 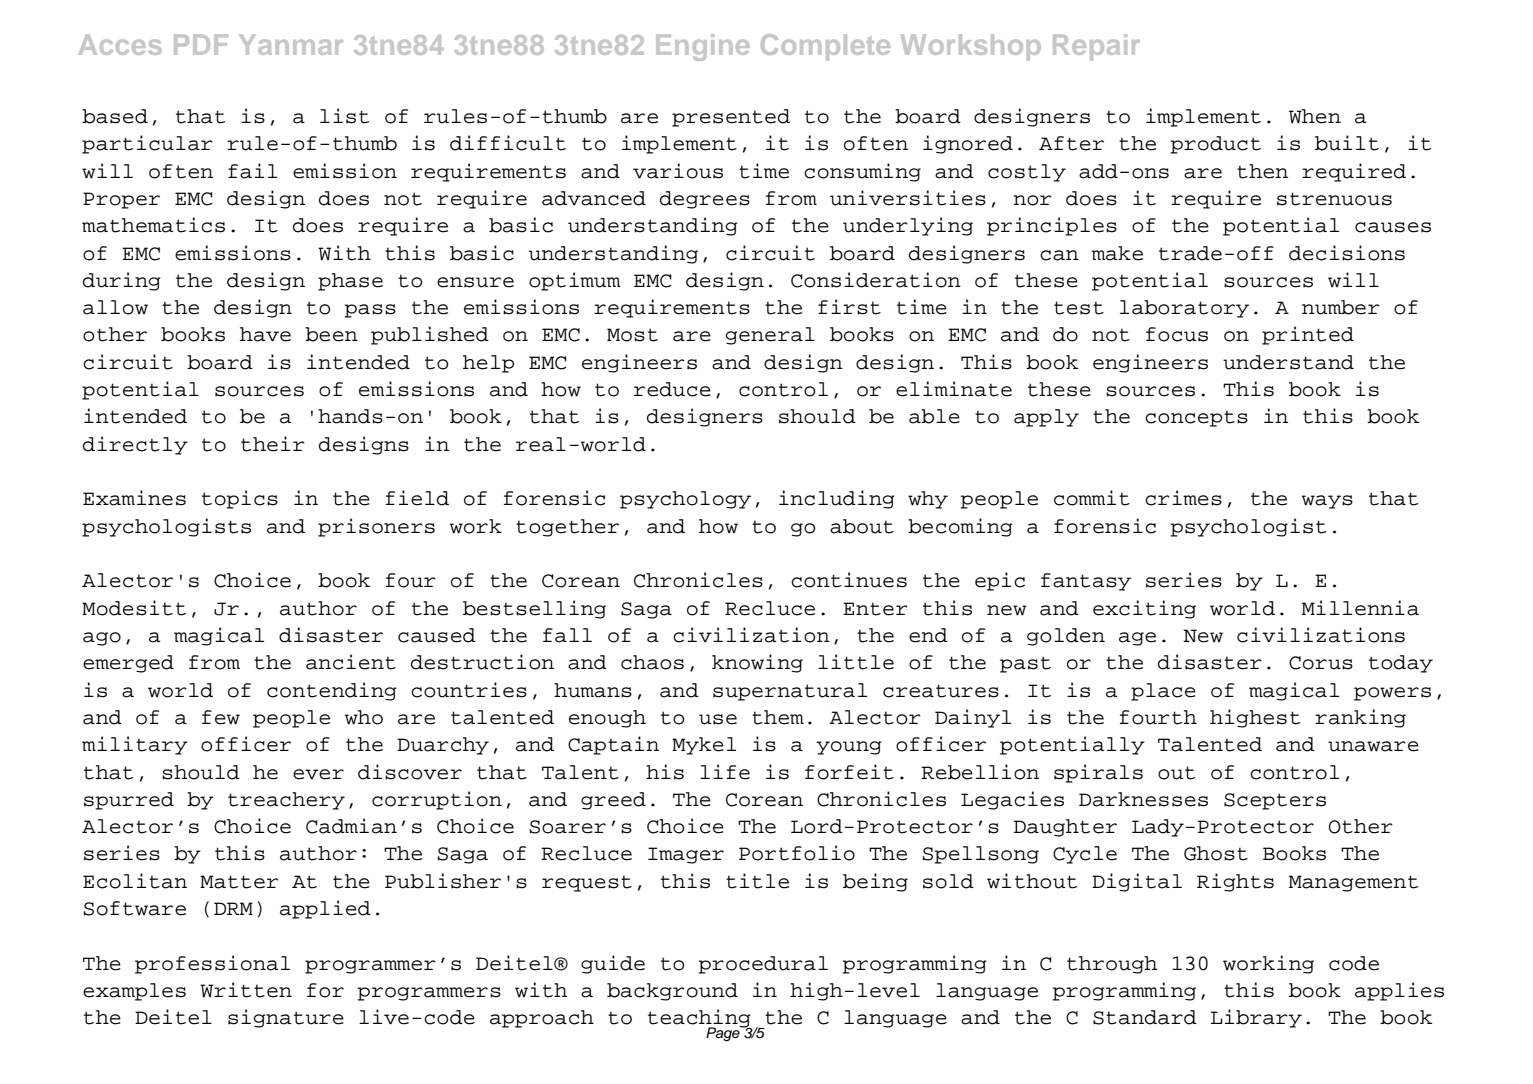 I want to click on Complete, so click(x=825, y=47).
